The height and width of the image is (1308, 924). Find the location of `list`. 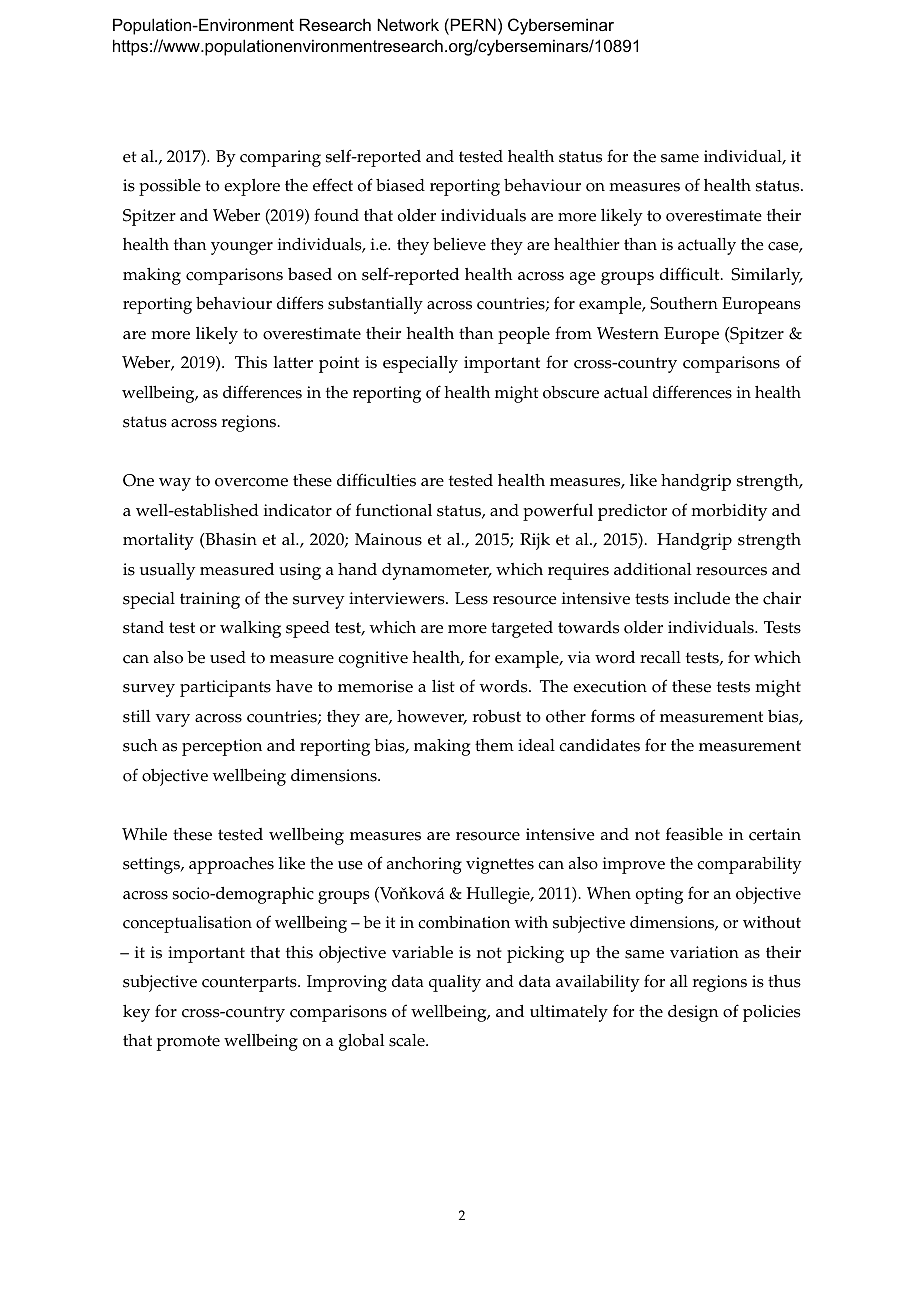

list is located at coordinates (443, 686).
